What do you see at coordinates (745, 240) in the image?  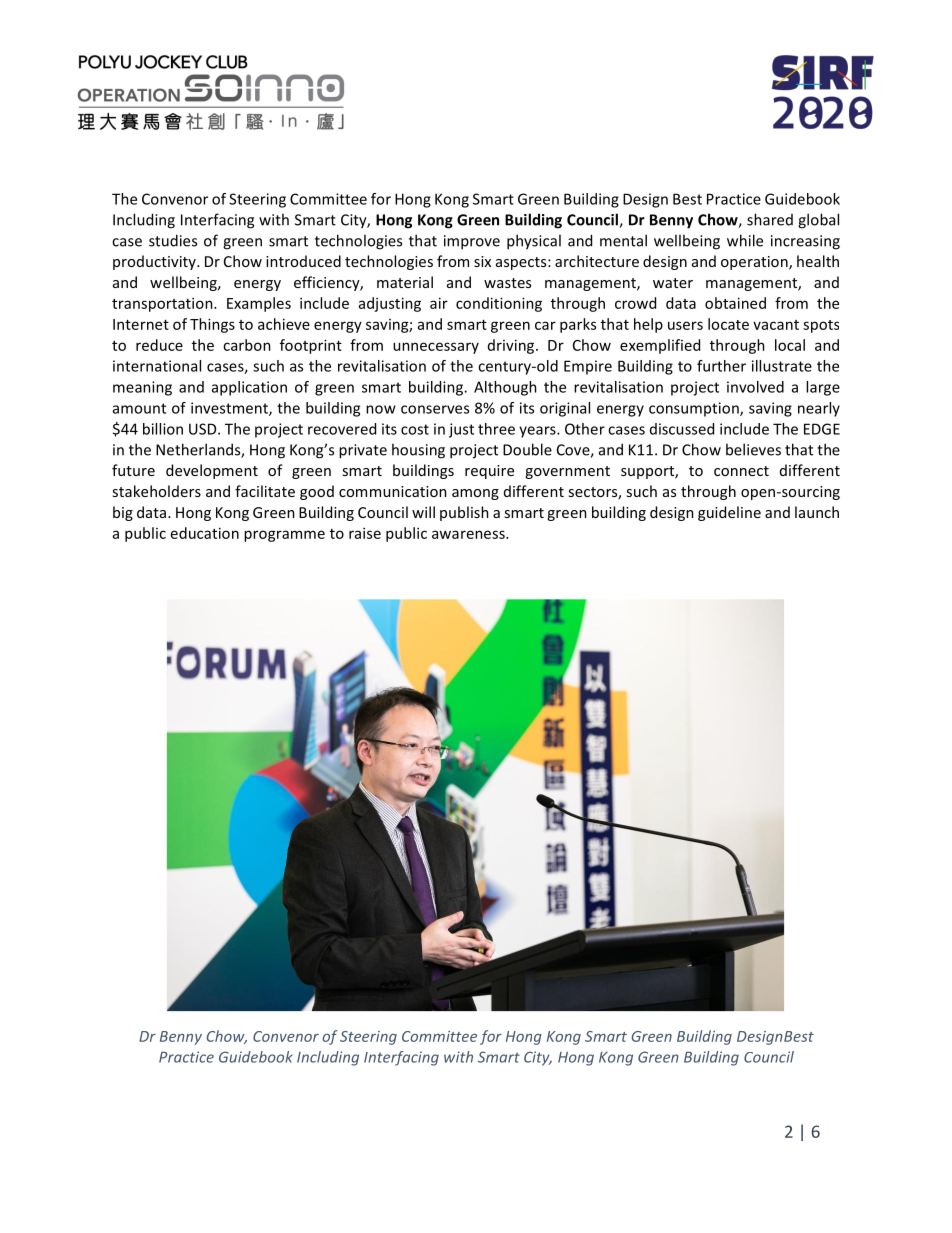 I see `while` at bounding box center [745, 240].
